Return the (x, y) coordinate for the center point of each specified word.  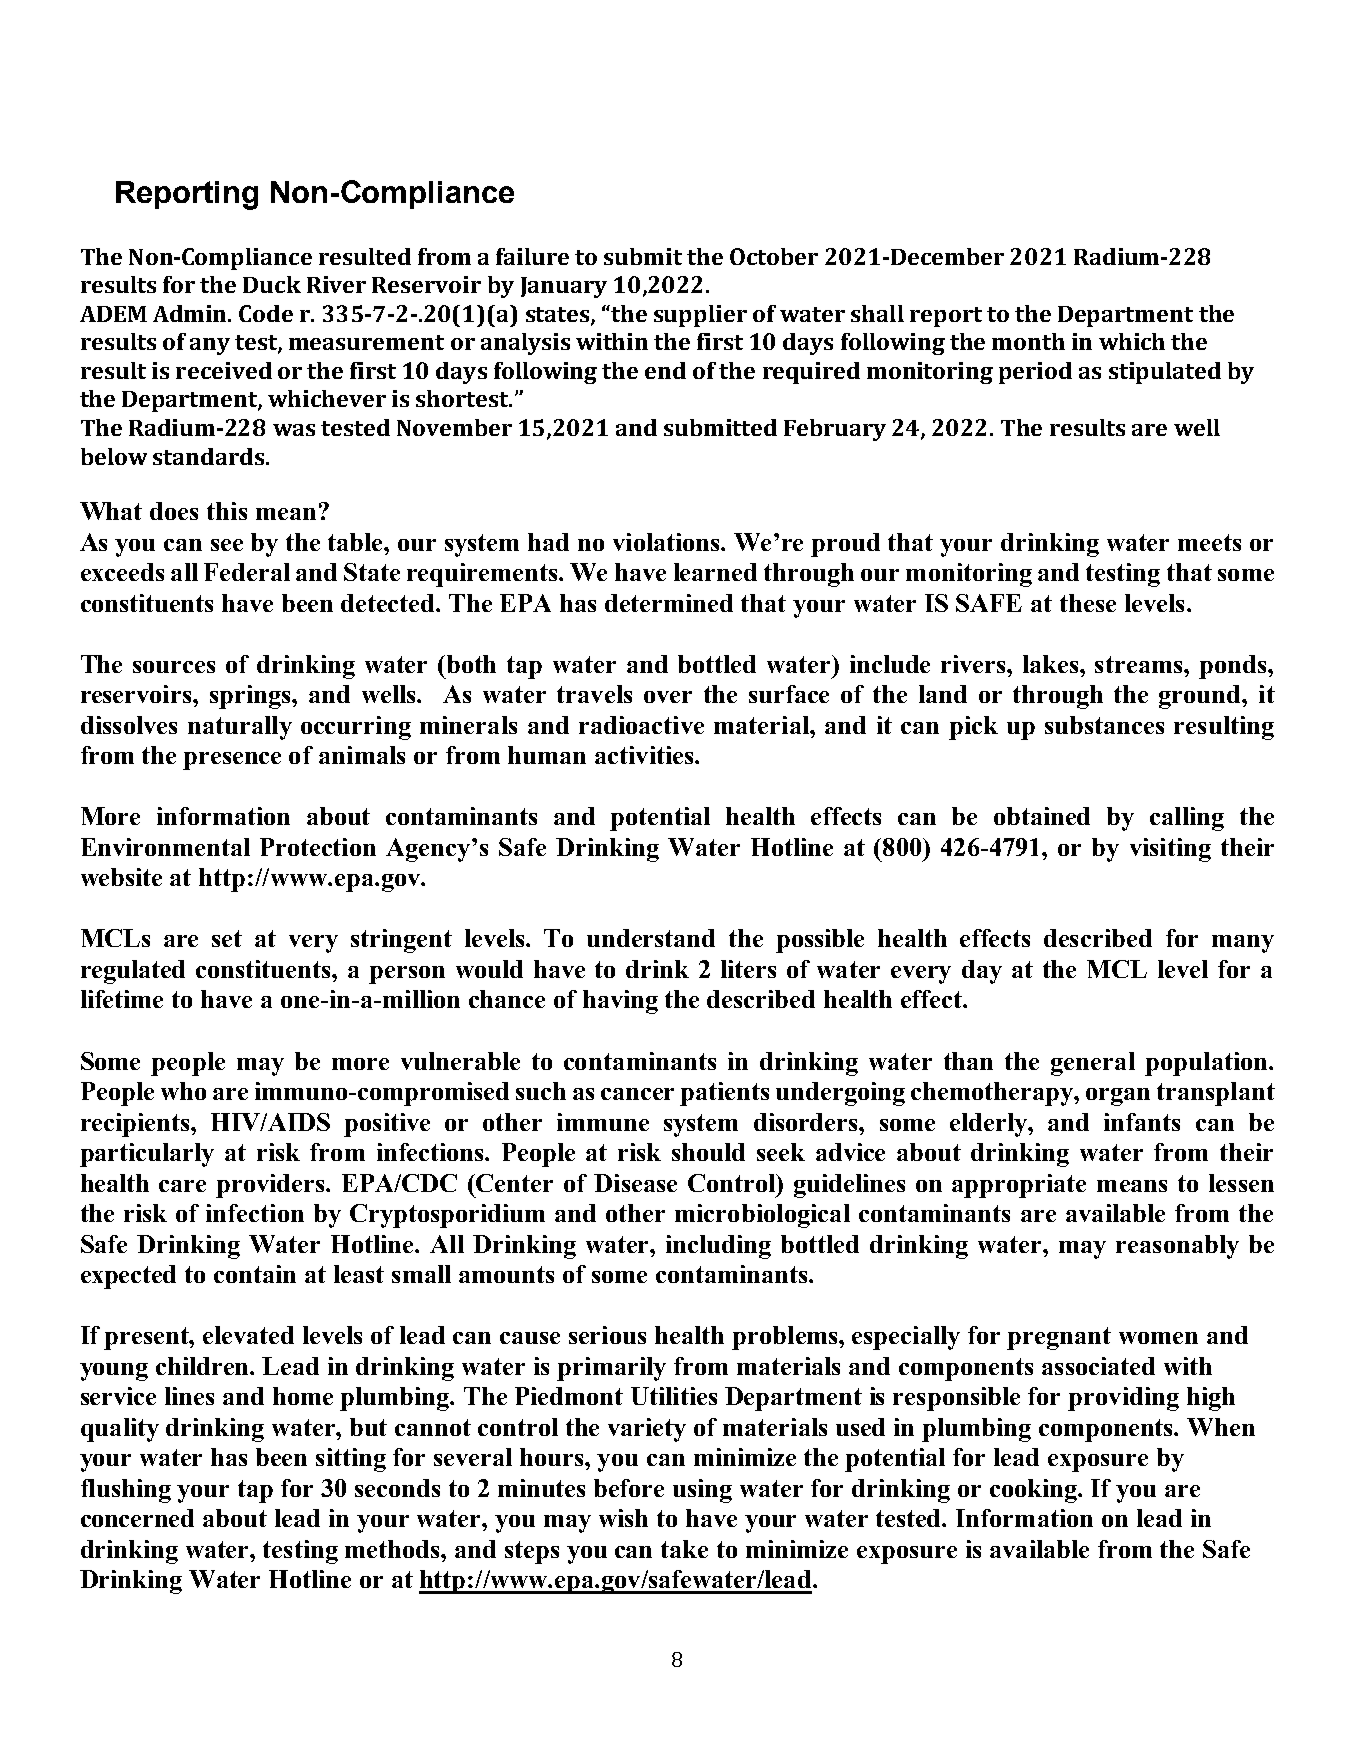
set (227, 938)
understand (651, 938)
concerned (137, 1518)
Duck (272, 284)
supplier (700, 316)
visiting (1170, 850)
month (1028, 341)
